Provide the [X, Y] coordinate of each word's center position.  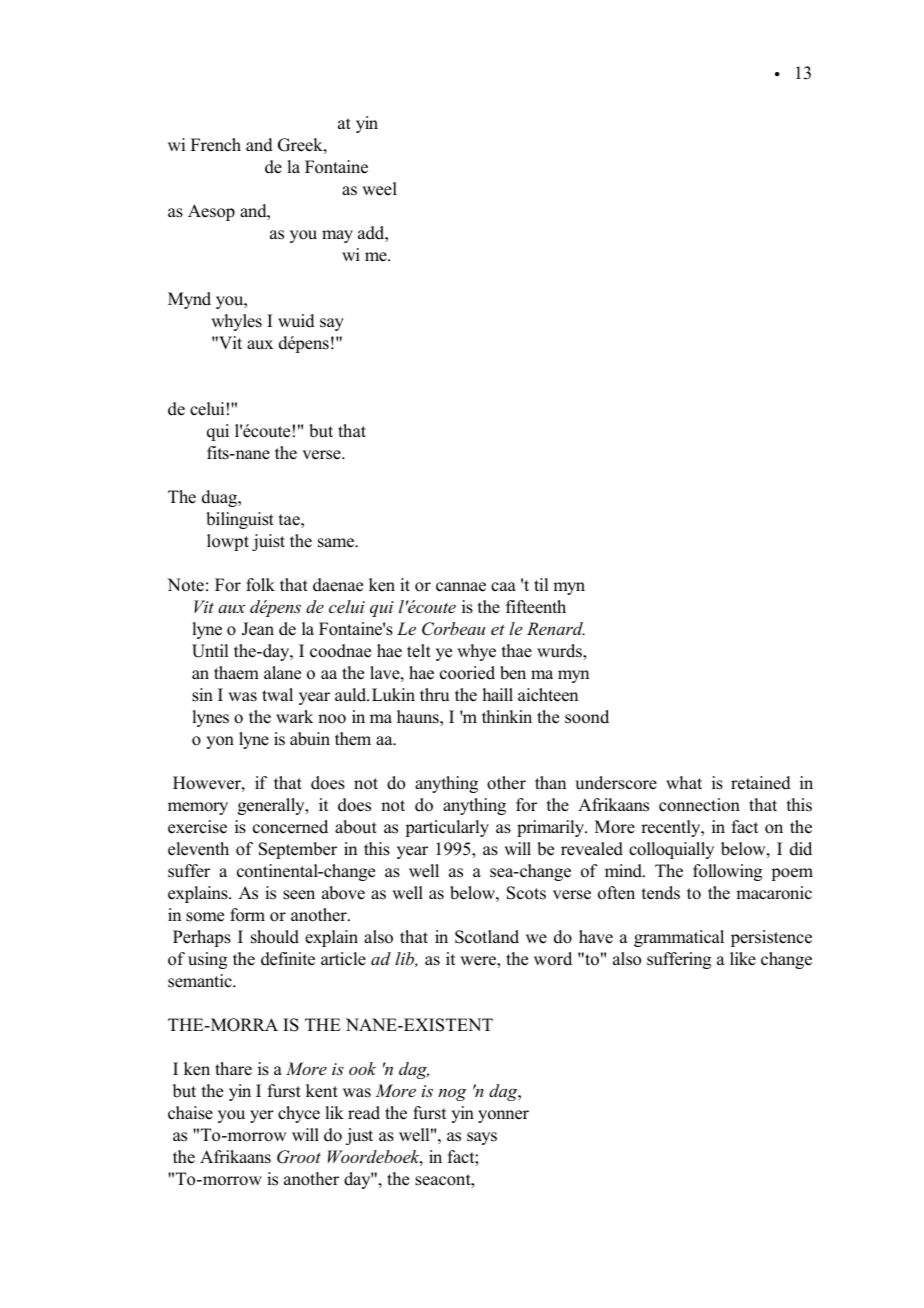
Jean [258, 629]
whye [476, 652]
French [216, 145]
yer [262, 1116]
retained [761, 783]
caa [503, 587]
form [247, 915]
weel [379, 189]
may [337, 236]
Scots [526, 893]
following [727, 872]
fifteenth [536, 607]
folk [260, 585]
